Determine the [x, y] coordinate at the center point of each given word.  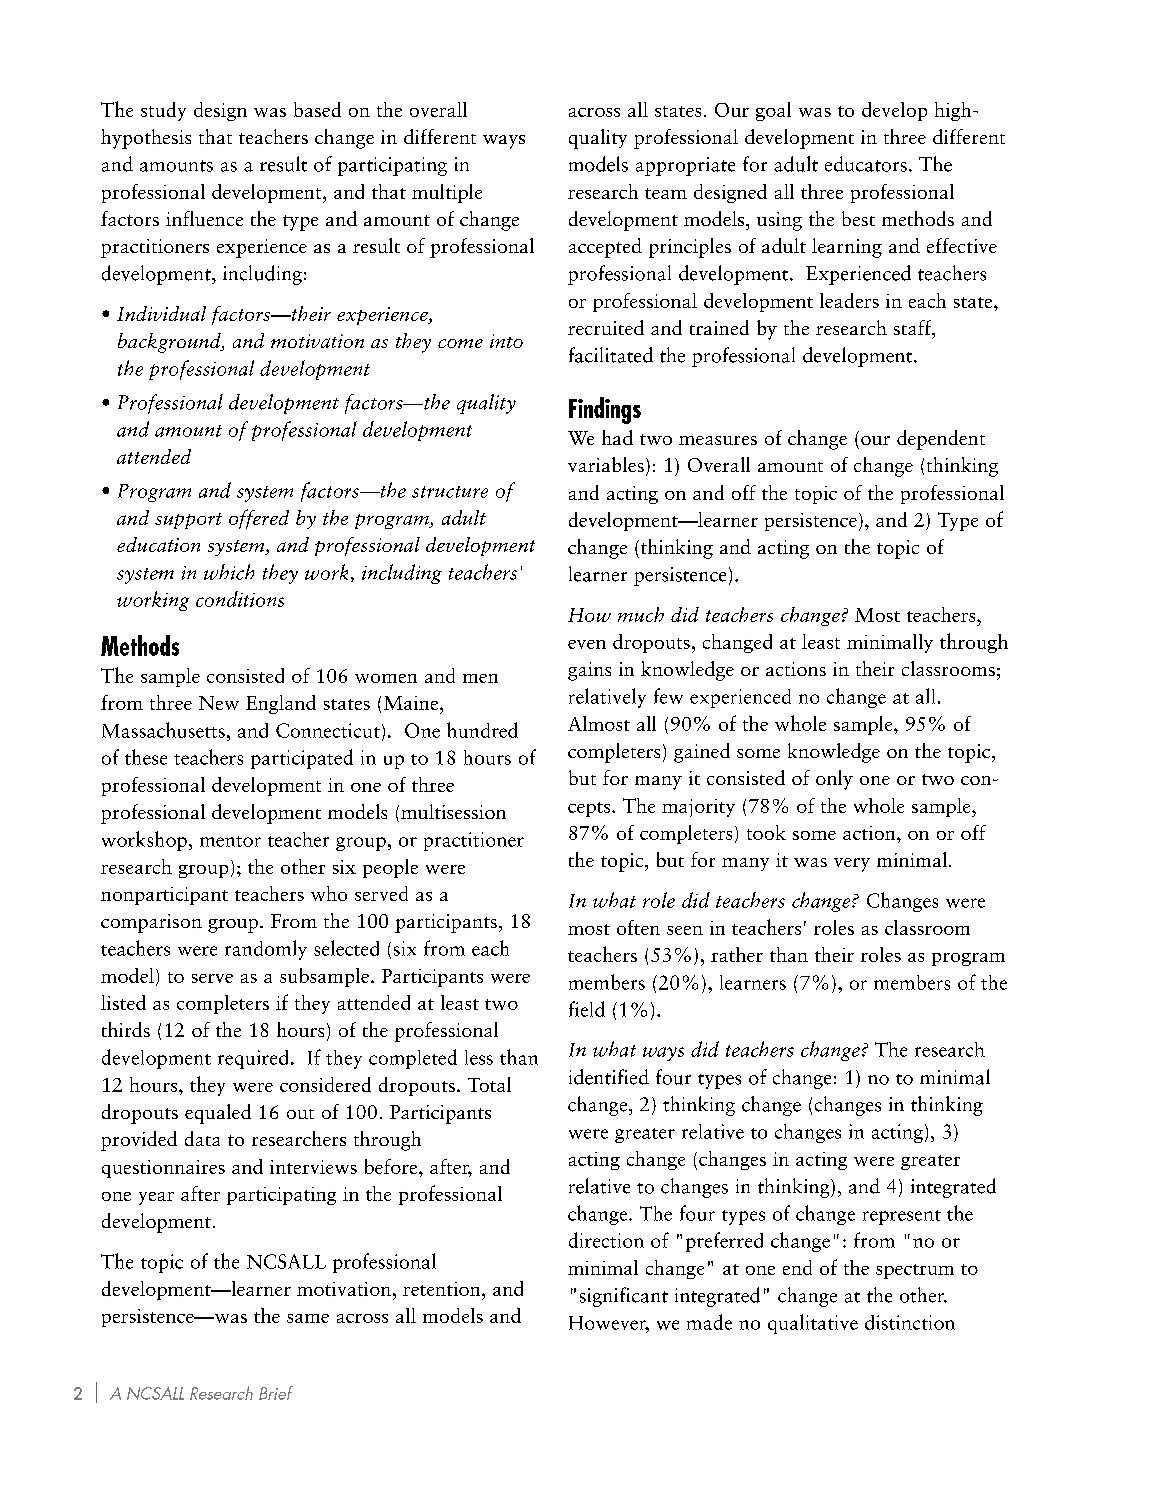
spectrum [915, 1271]
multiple [447, 193]
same [308, 1318]
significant [624, 1297]
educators [866, 164]
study [163, 111]
